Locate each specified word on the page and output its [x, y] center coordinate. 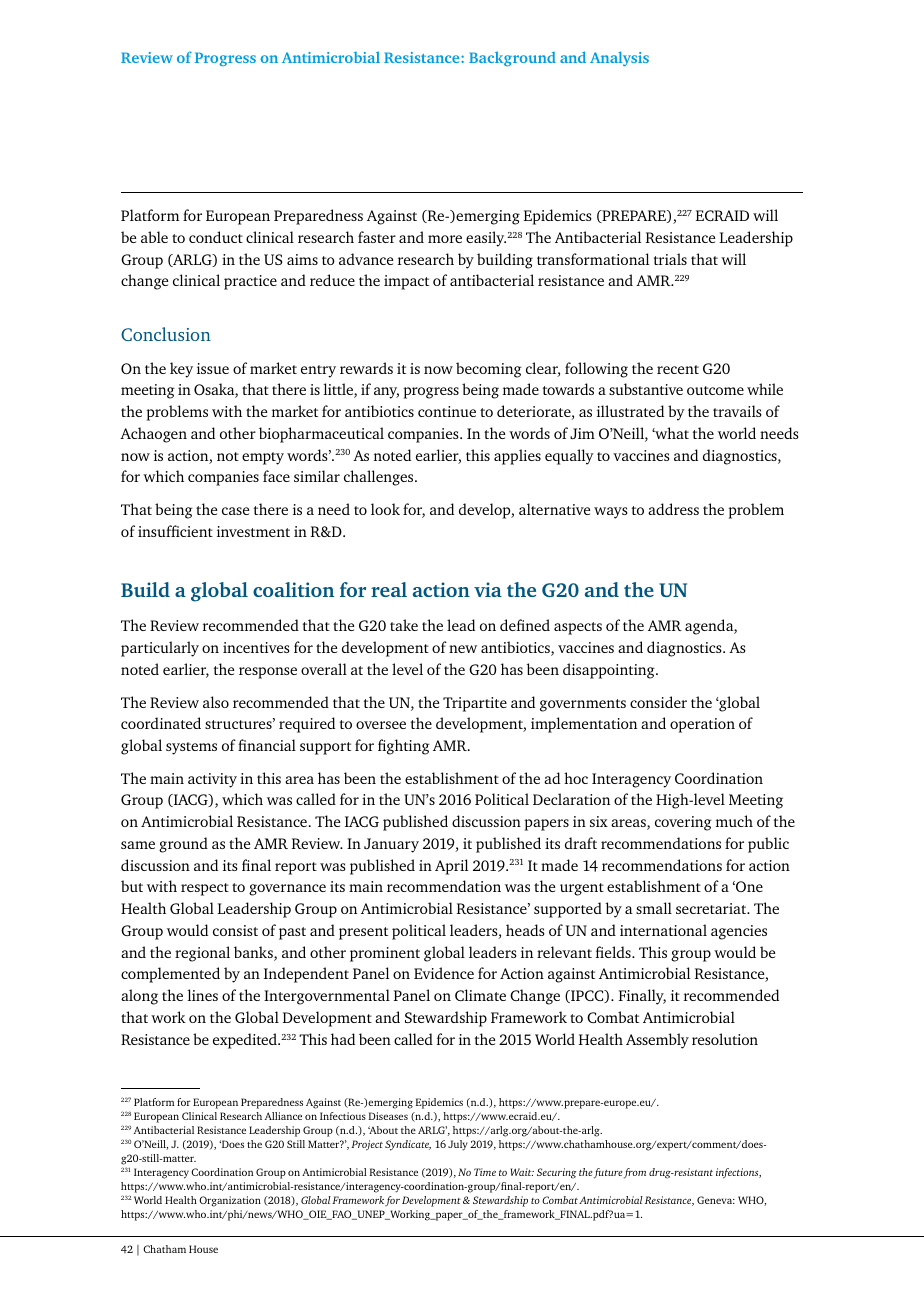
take [404, 625]
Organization [230, 1201]
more [445, 239]
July [458, 1145]
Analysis [619, 58]
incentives [256, 647]
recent [678, 369]
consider [658, 702]
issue [213, 368]
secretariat [712, 908]
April [451, 867]
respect [205, 889]
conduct [216, 237]
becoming [489, 370]
